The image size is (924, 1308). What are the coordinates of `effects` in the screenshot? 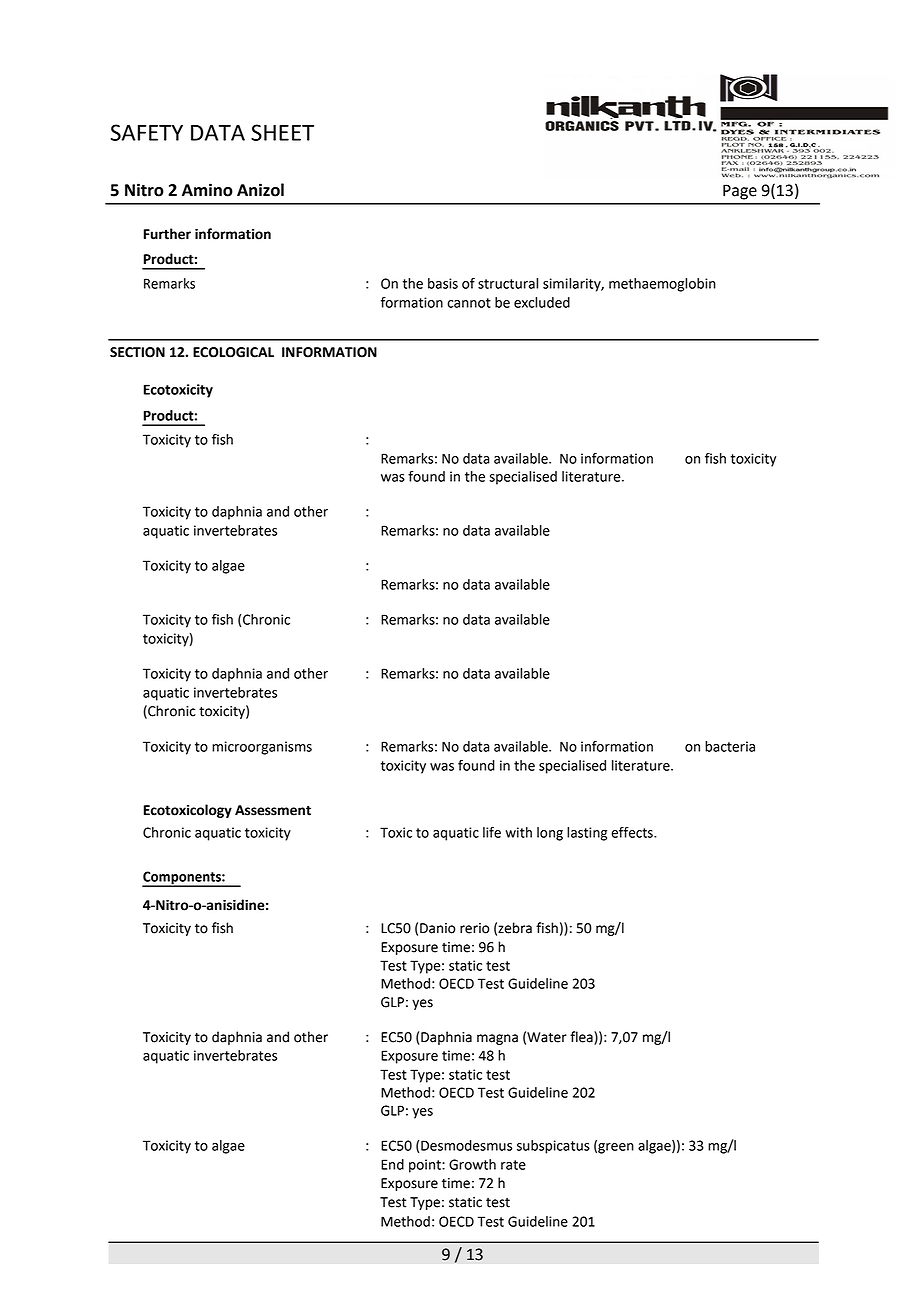 It's located at (633, 832).
